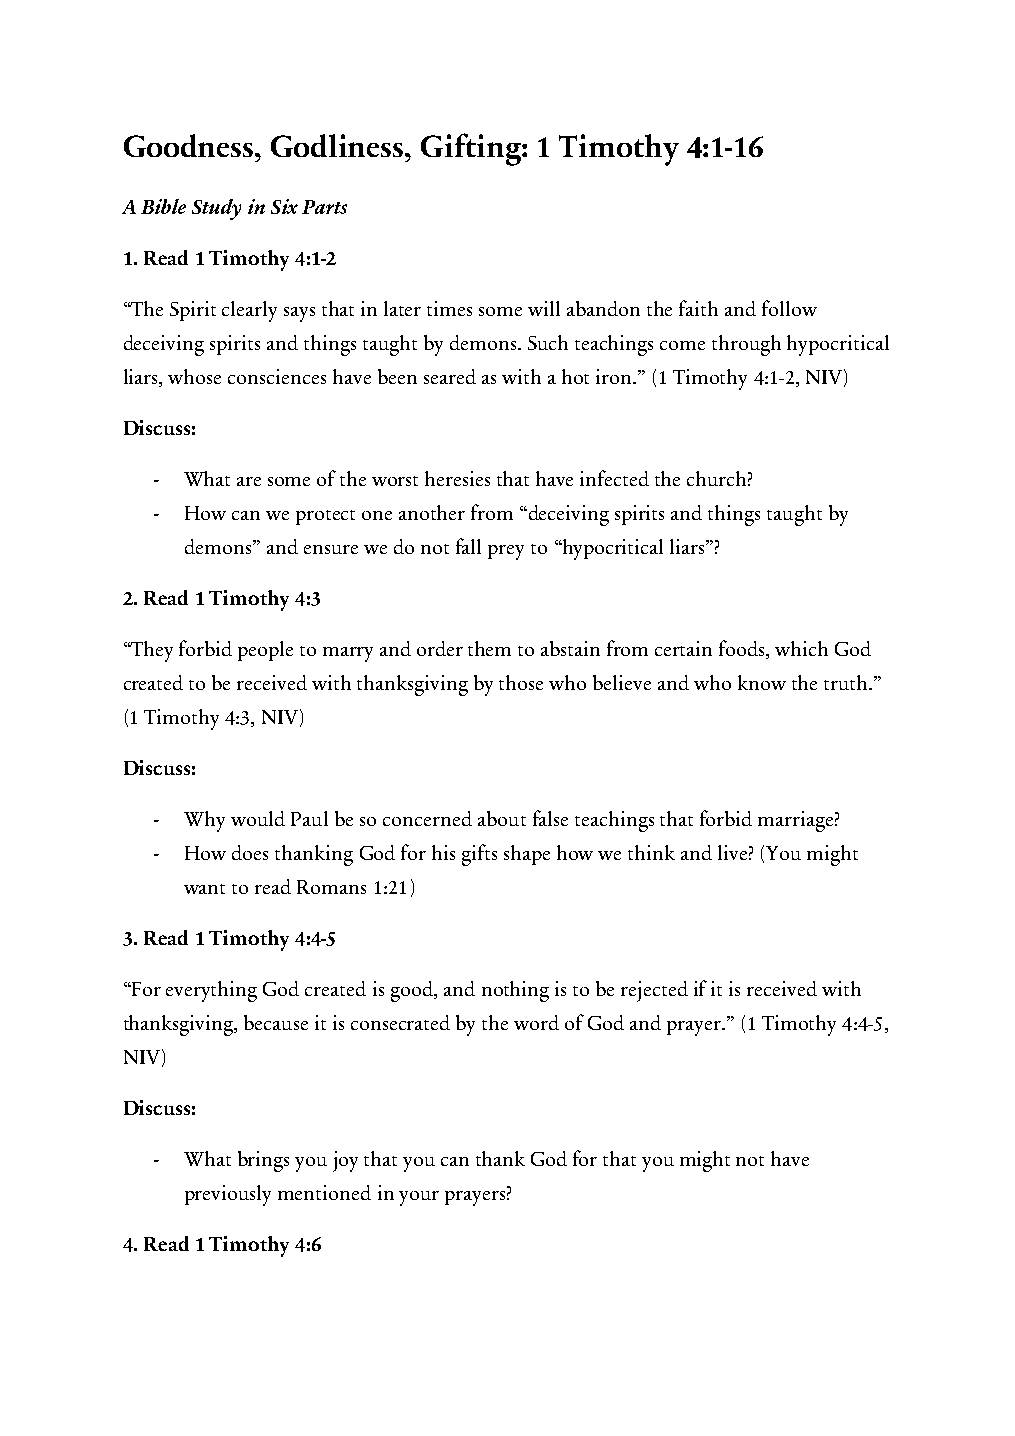 The image size is (1015, 1436). Describe the element at coordinates (263, 1161) in the image. I see `brings` at that location.
